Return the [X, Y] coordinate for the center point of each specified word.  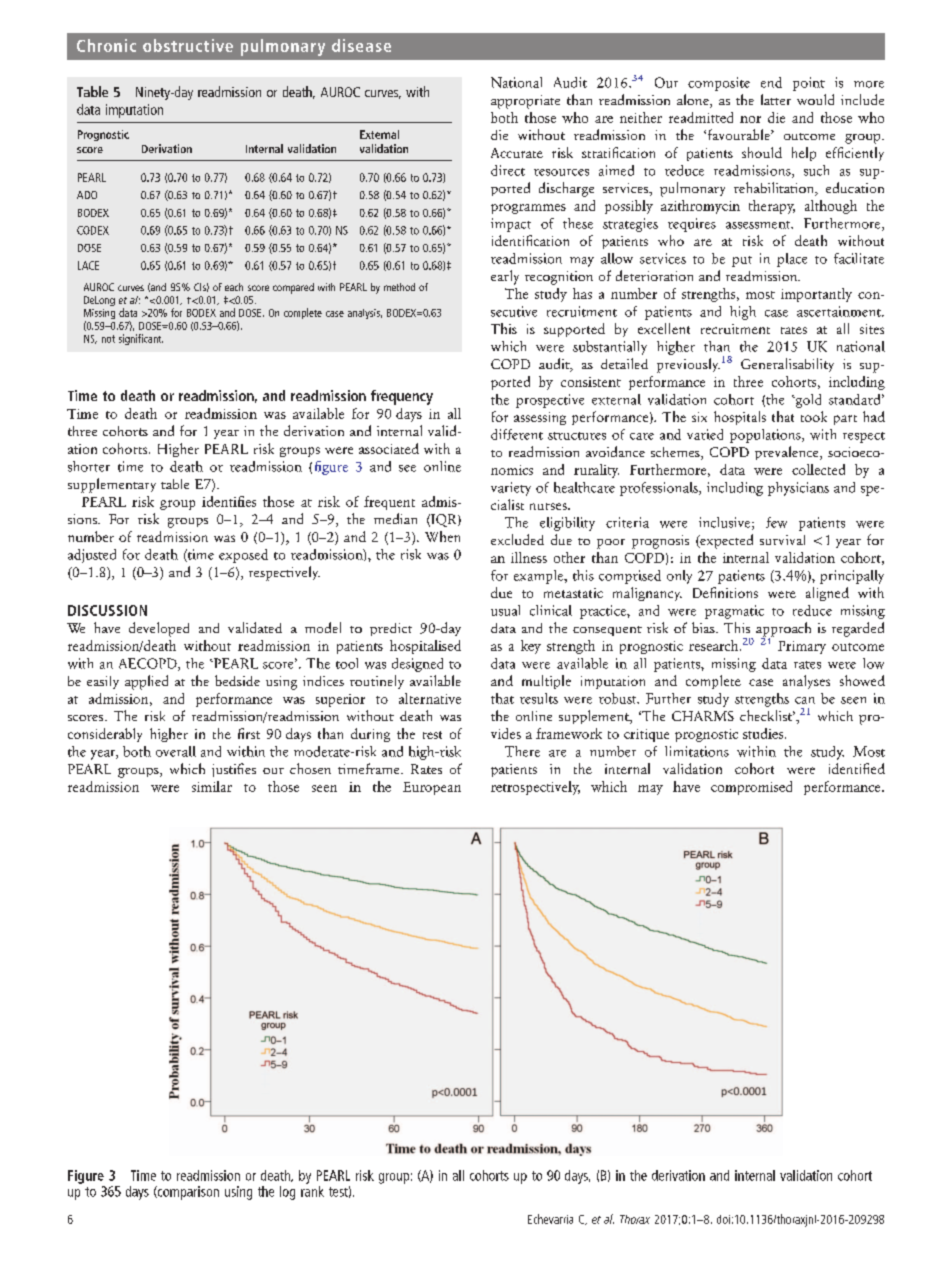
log [287, 1193]
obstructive [188, 45]
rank [312, 1190]
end [771, 82]
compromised [751, 788]
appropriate [525, 102]
